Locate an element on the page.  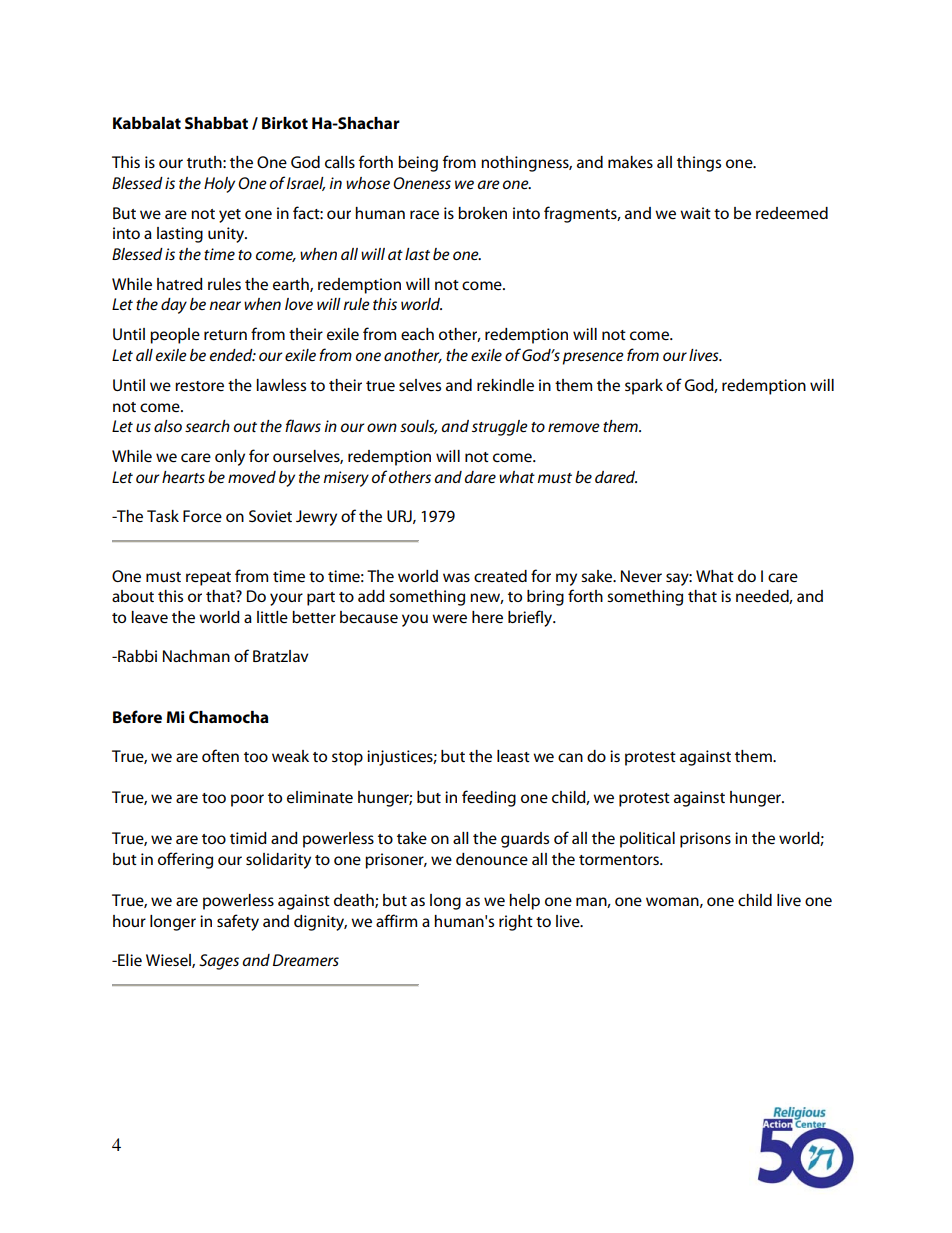
safety is located at coordinates (238, 922).
